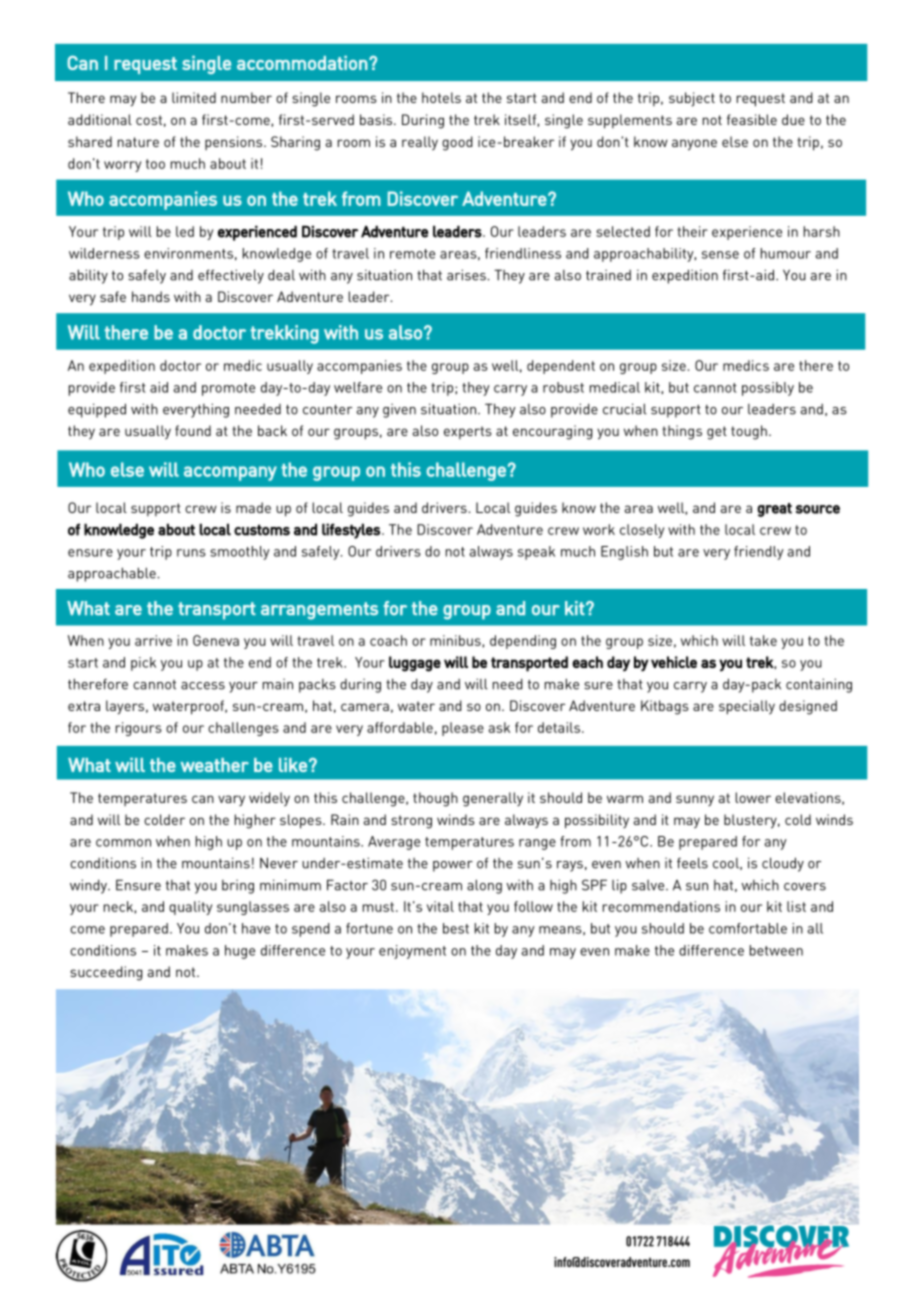  What do you see at coordinates (467, 275) in the screenshot?
I see `arises` at bounding box center [467, 275].
